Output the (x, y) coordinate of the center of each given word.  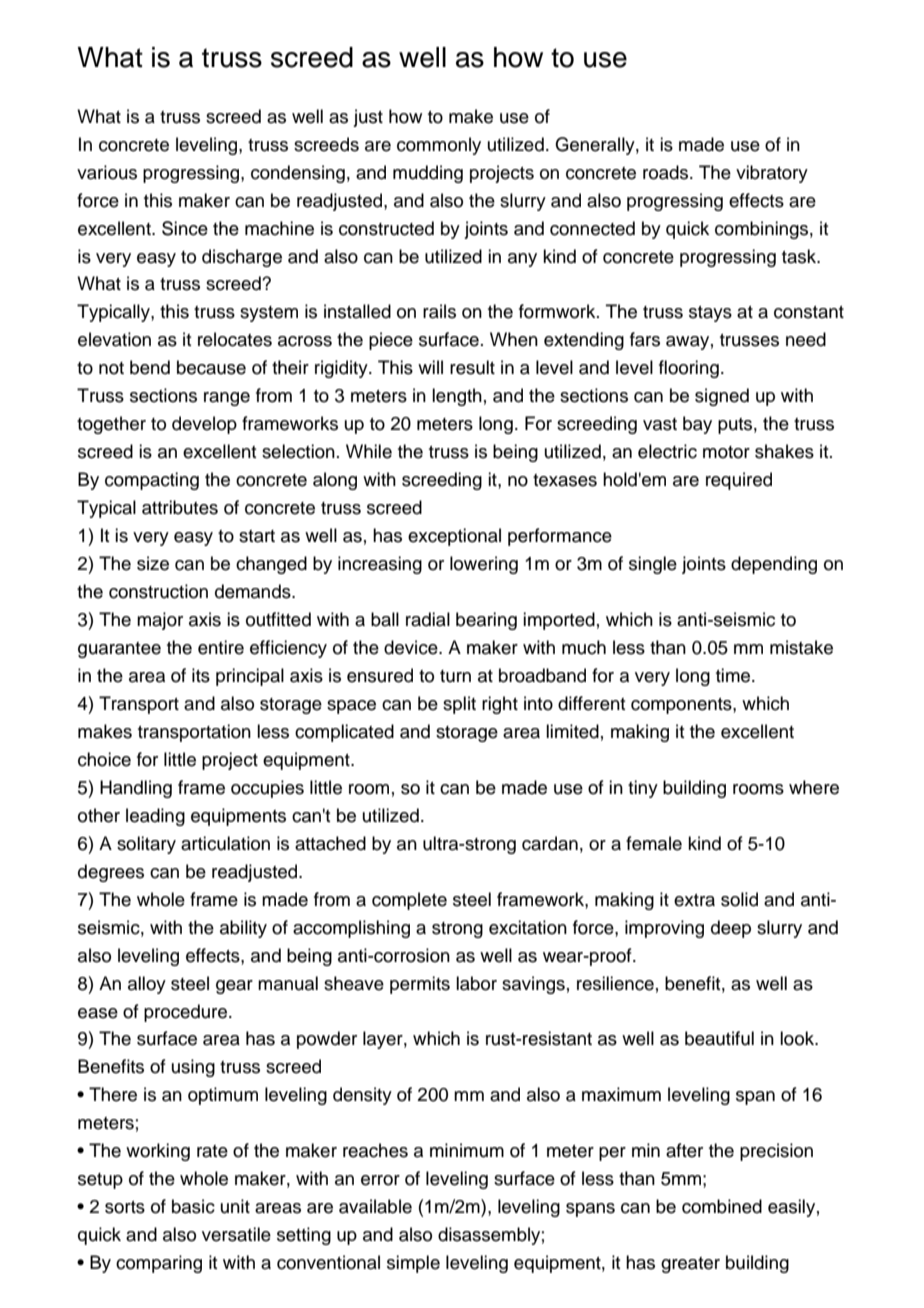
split (459, 705)
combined (722, 1206)
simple (413, 1264)
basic (193, 1206)
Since (185, 228)
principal (250, 677)
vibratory (772, 174)
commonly (439, 146)
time (734, 675)
